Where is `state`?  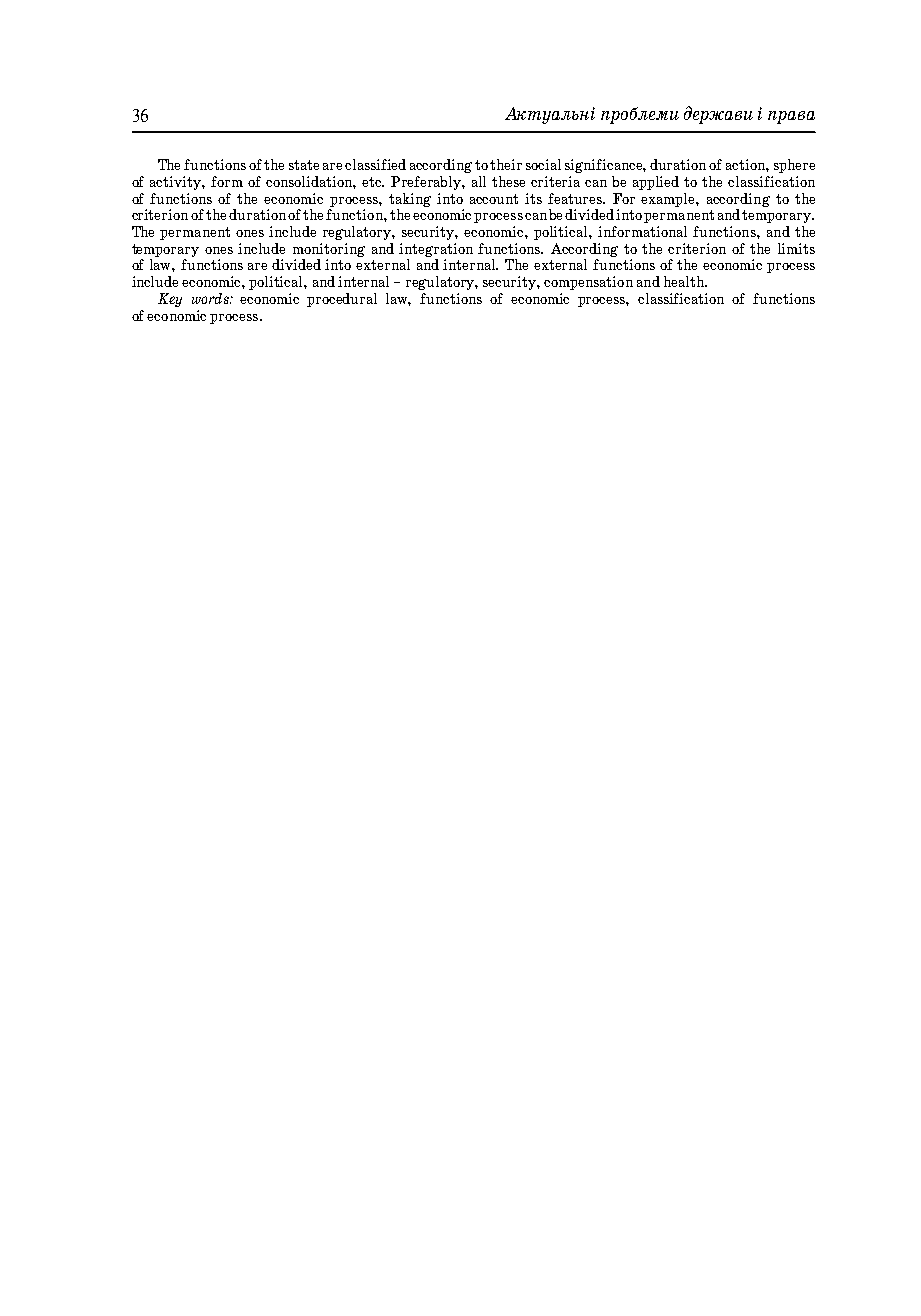
state is located at coordinates (304, 165).
